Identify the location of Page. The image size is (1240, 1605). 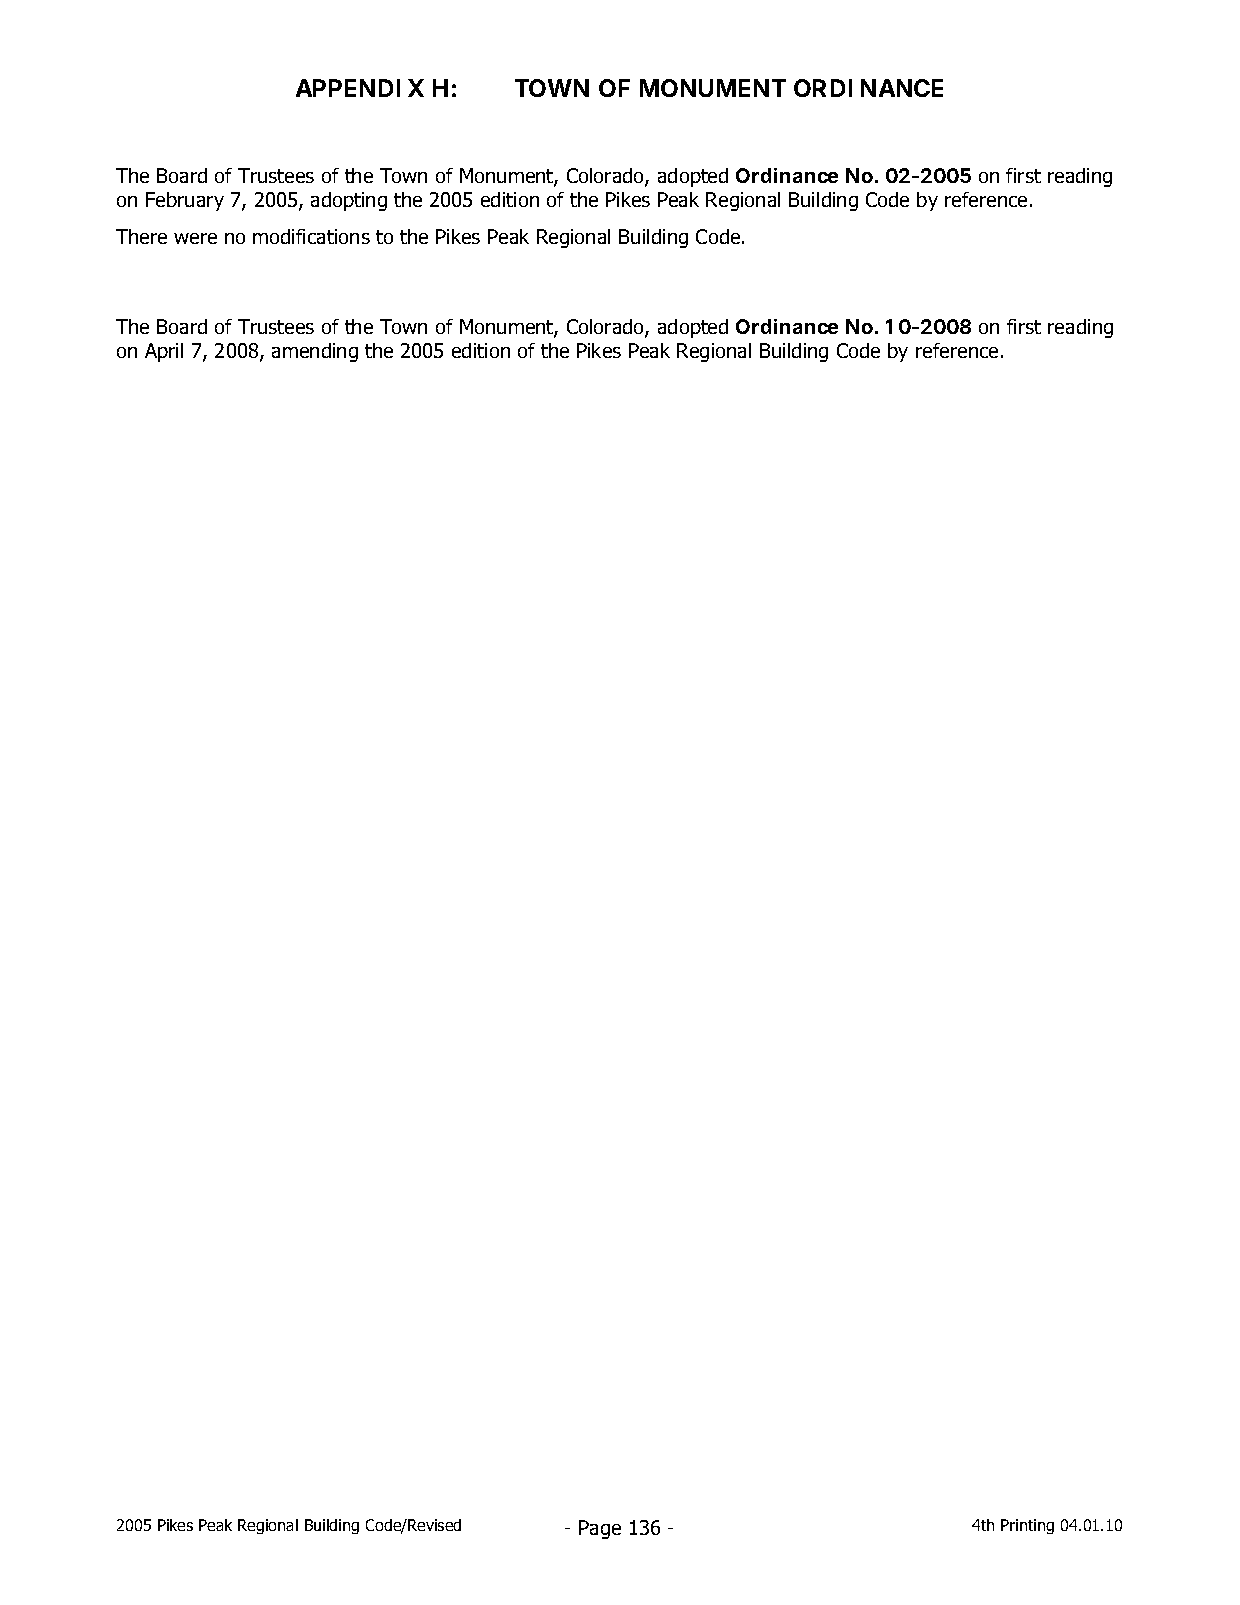
(600, 1529).
